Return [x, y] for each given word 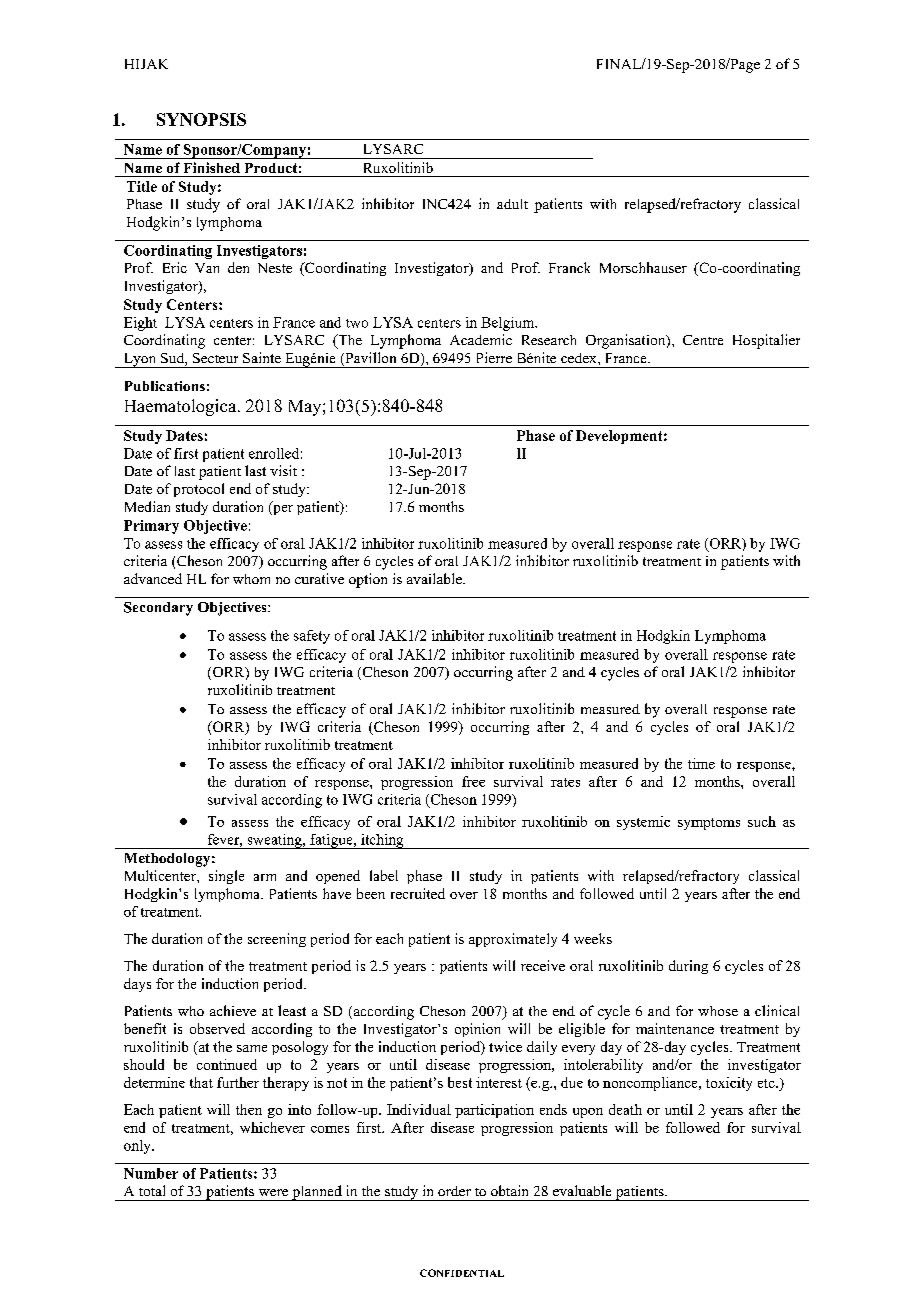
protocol [199, 490]
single [226, 877]
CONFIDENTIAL [462, 1273]
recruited [418, 893]
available [435, 578]
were [273, 1192]
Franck [569, 267]
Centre [703, 340]
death [625, 1109]
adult [512, 204]
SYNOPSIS [201, 119]
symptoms [709, 824]
